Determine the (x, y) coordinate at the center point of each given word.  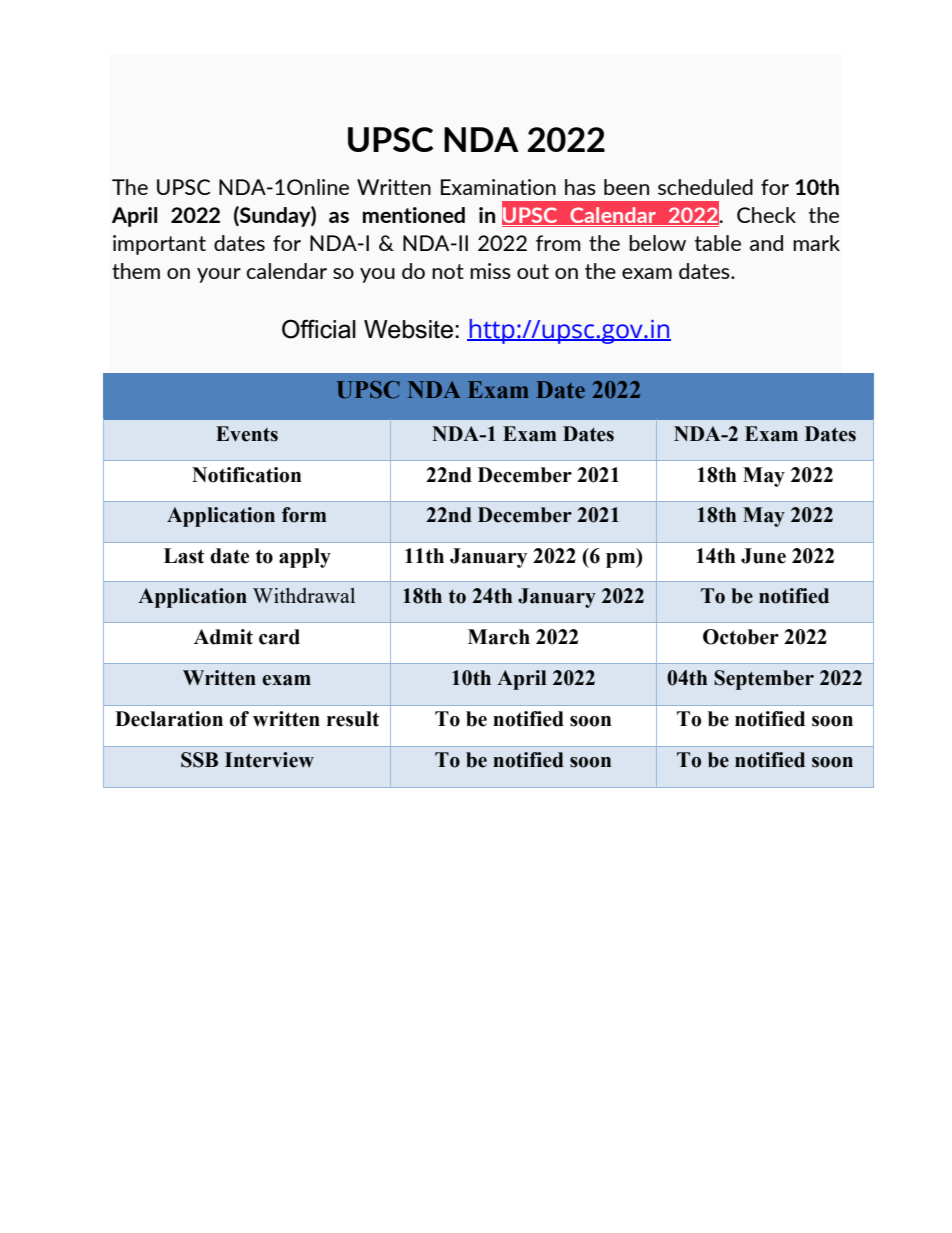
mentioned (414, 215)
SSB (199, 760)
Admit (223, 637)
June (763, 556)
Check (766, 215)
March (499, 637)
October (741, 637)
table (717, 243)
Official (319, 329)
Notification (247, 475)
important (159, 245)
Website (408, 329)
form (304, 515)
